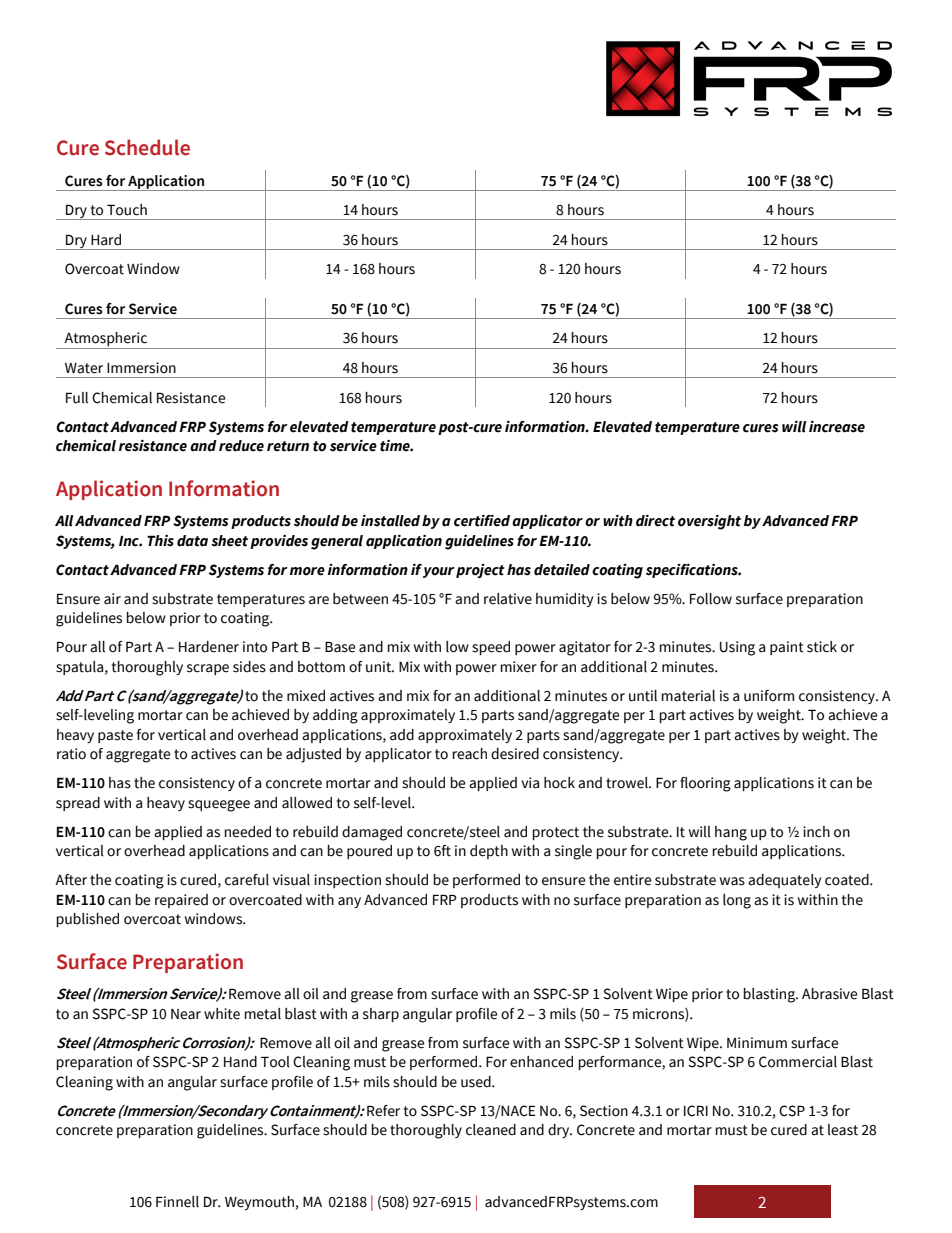 The width and height of the screenshot is (952, 1233). What do you see at coordinates (792, 1111) in the screenshot?
I see `CSP` at bounding box center [792, 1111].
